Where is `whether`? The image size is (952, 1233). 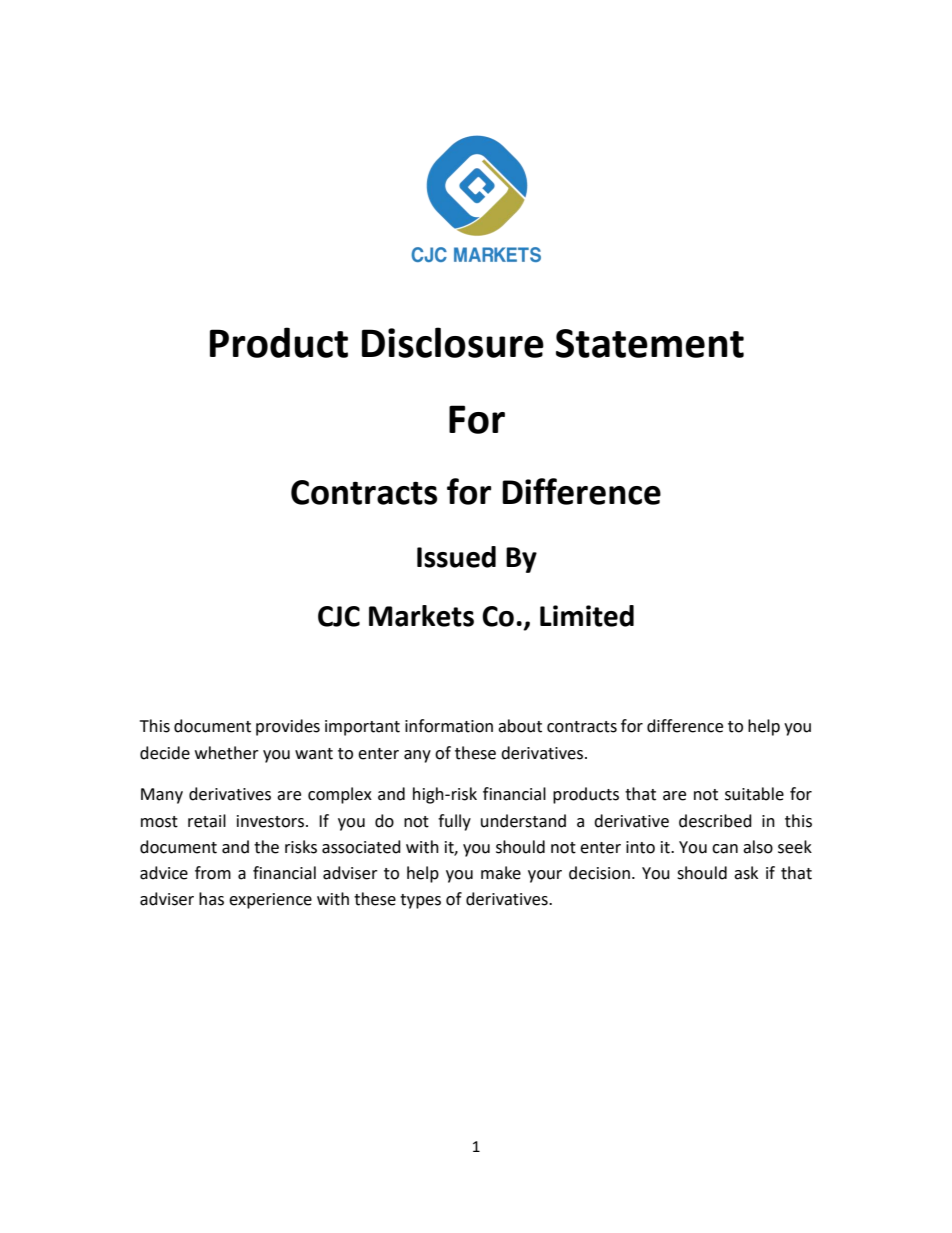
whether is located at coordinates (227, 753).
